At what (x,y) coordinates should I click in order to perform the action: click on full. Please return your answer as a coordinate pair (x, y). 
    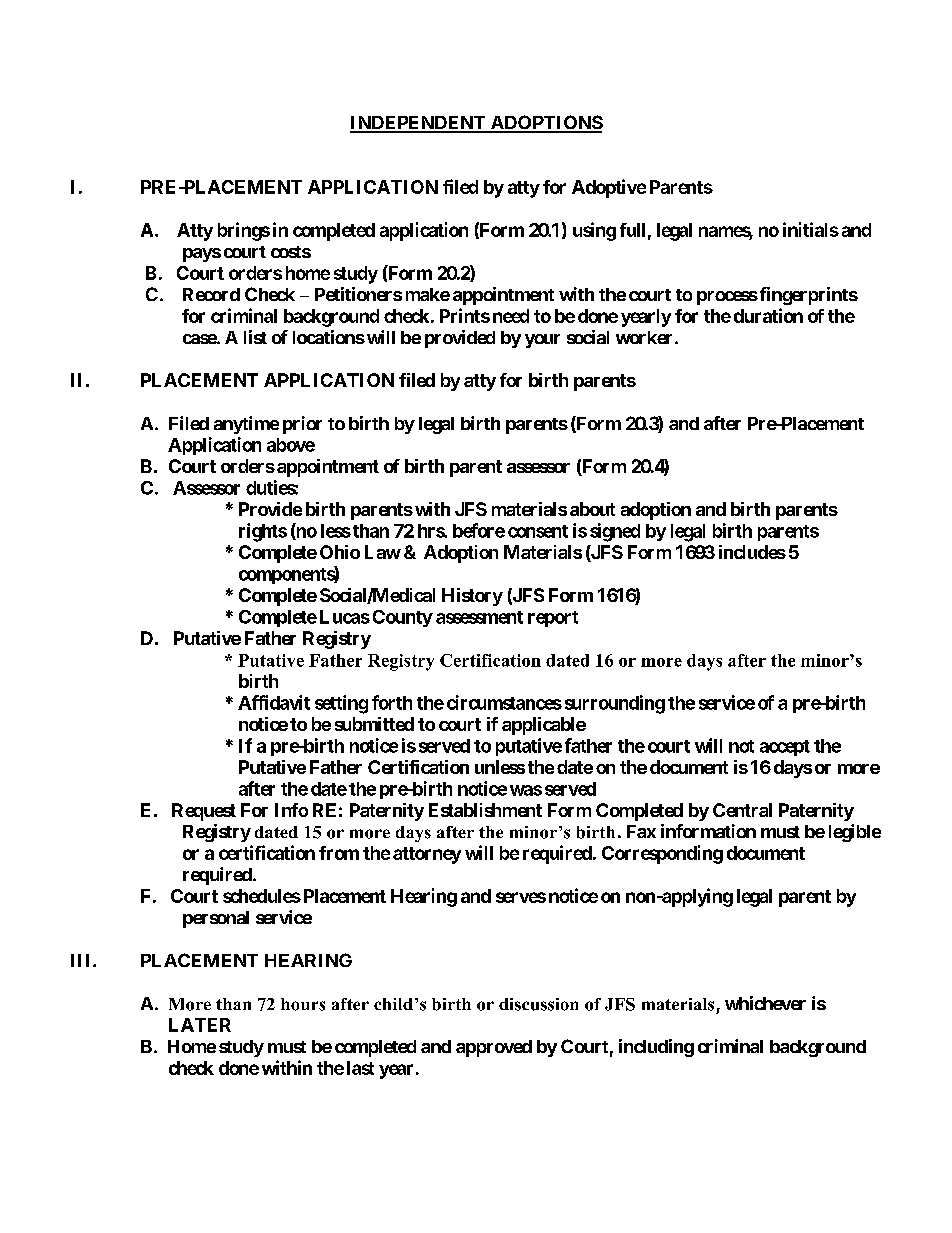
    Looking at the image, I should click on (632, 230).
